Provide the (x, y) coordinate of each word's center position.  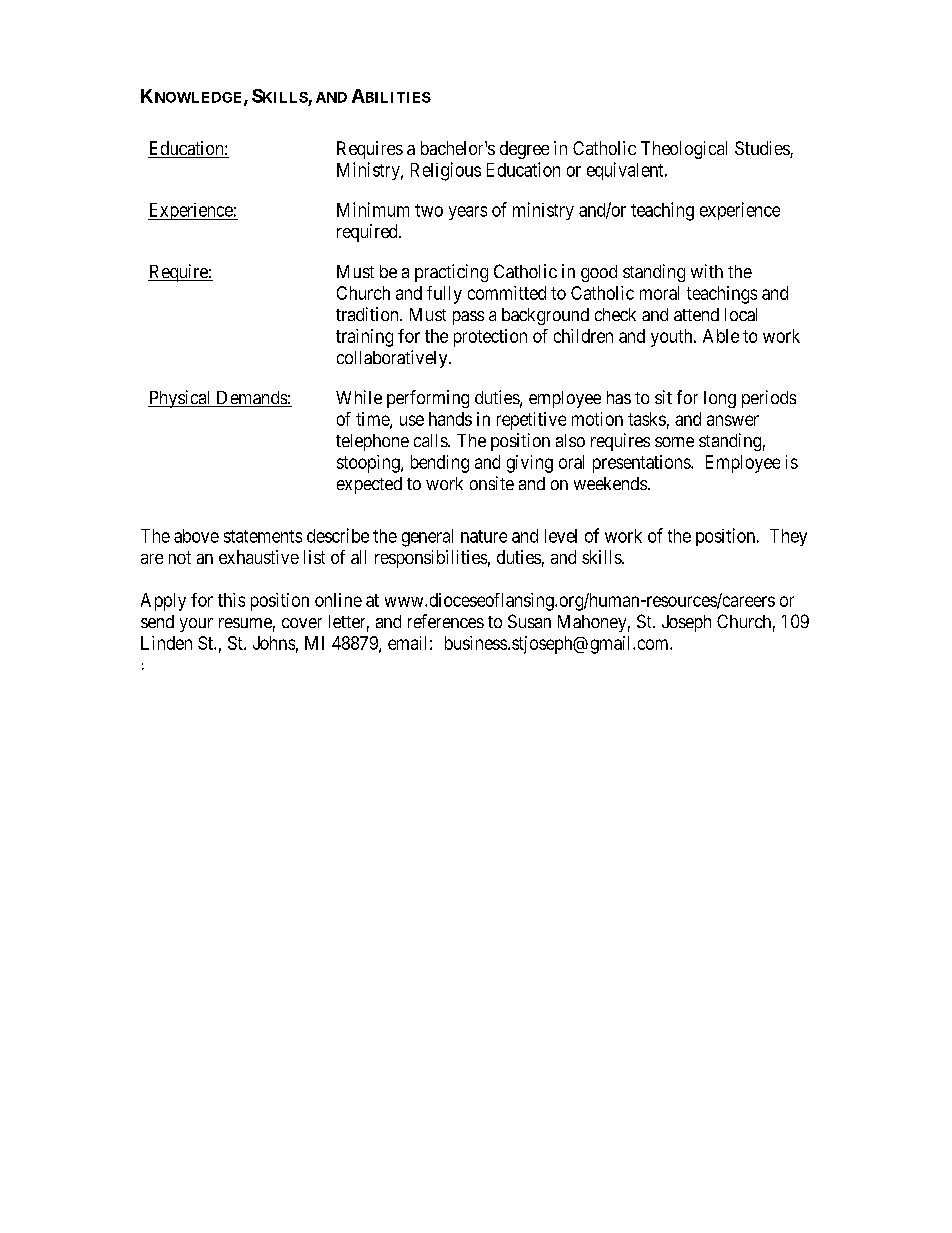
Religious (446, 171)
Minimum (373, 209)
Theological (684, 150)
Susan (529, 621)
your (196, 625)
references (446, 621)
